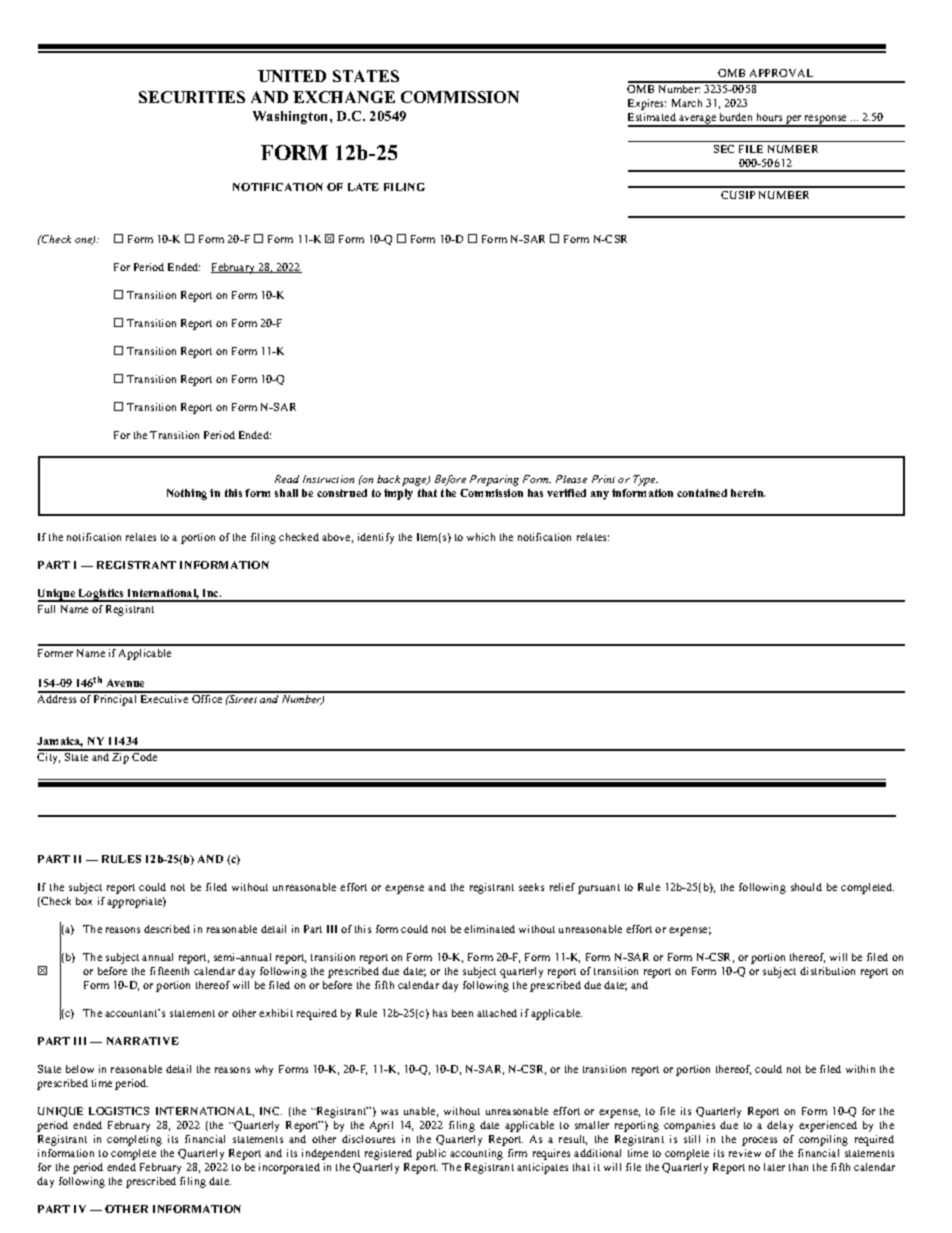  Describe the element at coordinates (476, 1154) in the screenshot. I see `accounting` at that location.
